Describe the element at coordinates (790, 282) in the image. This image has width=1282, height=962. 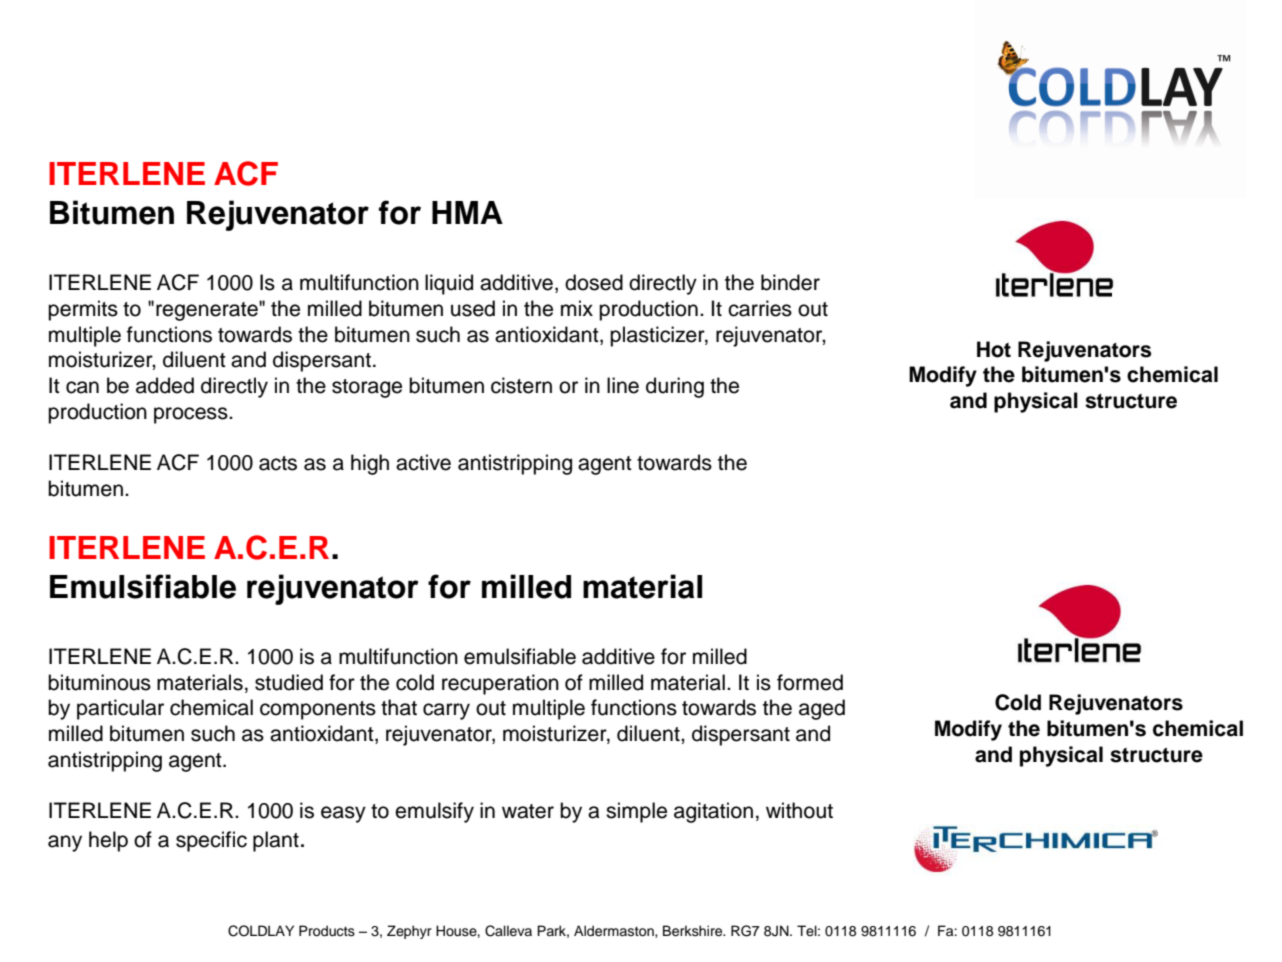
I see `binder` at that location.
